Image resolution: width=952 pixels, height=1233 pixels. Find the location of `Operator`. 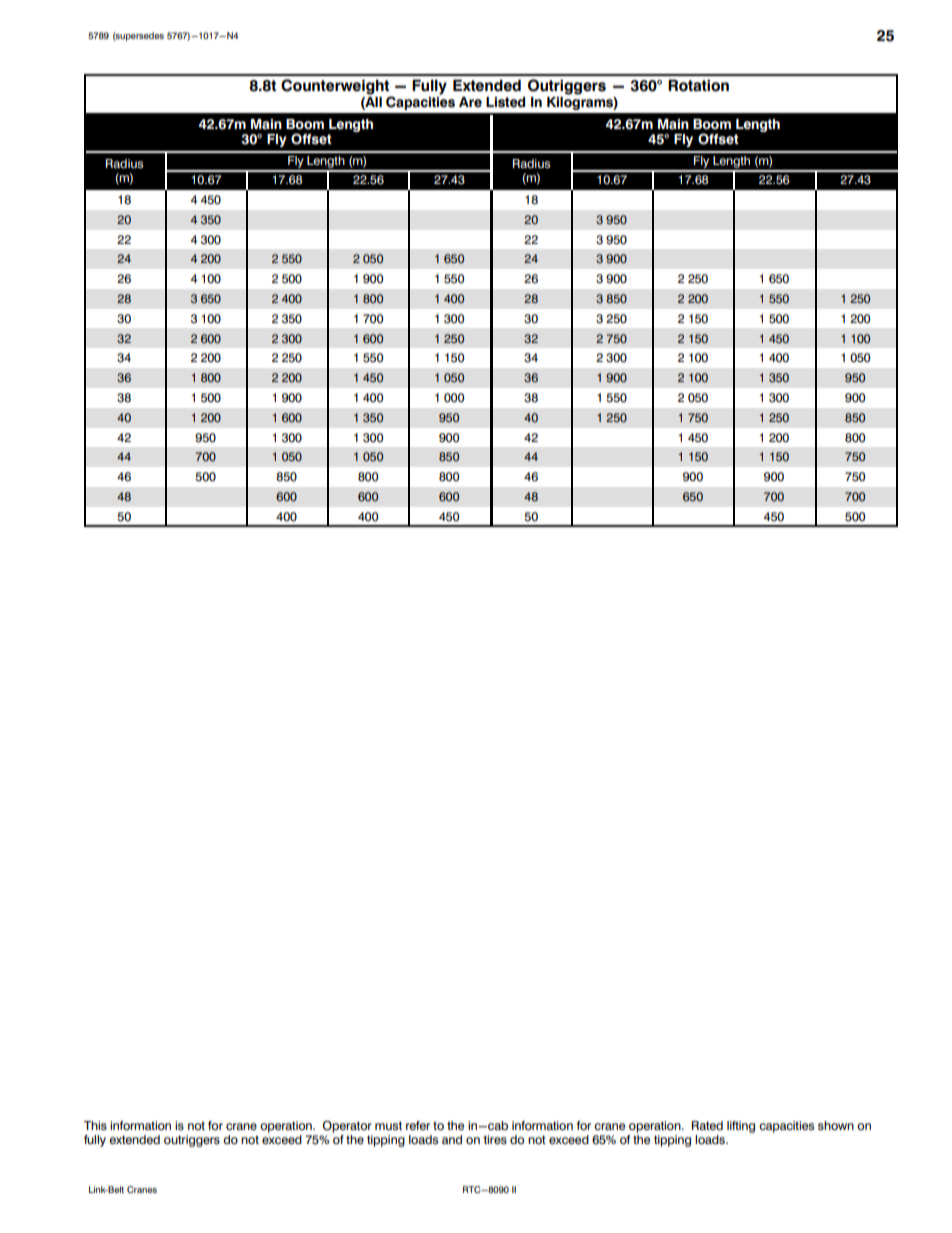

Operator is located at coordinates (347, 1127).
